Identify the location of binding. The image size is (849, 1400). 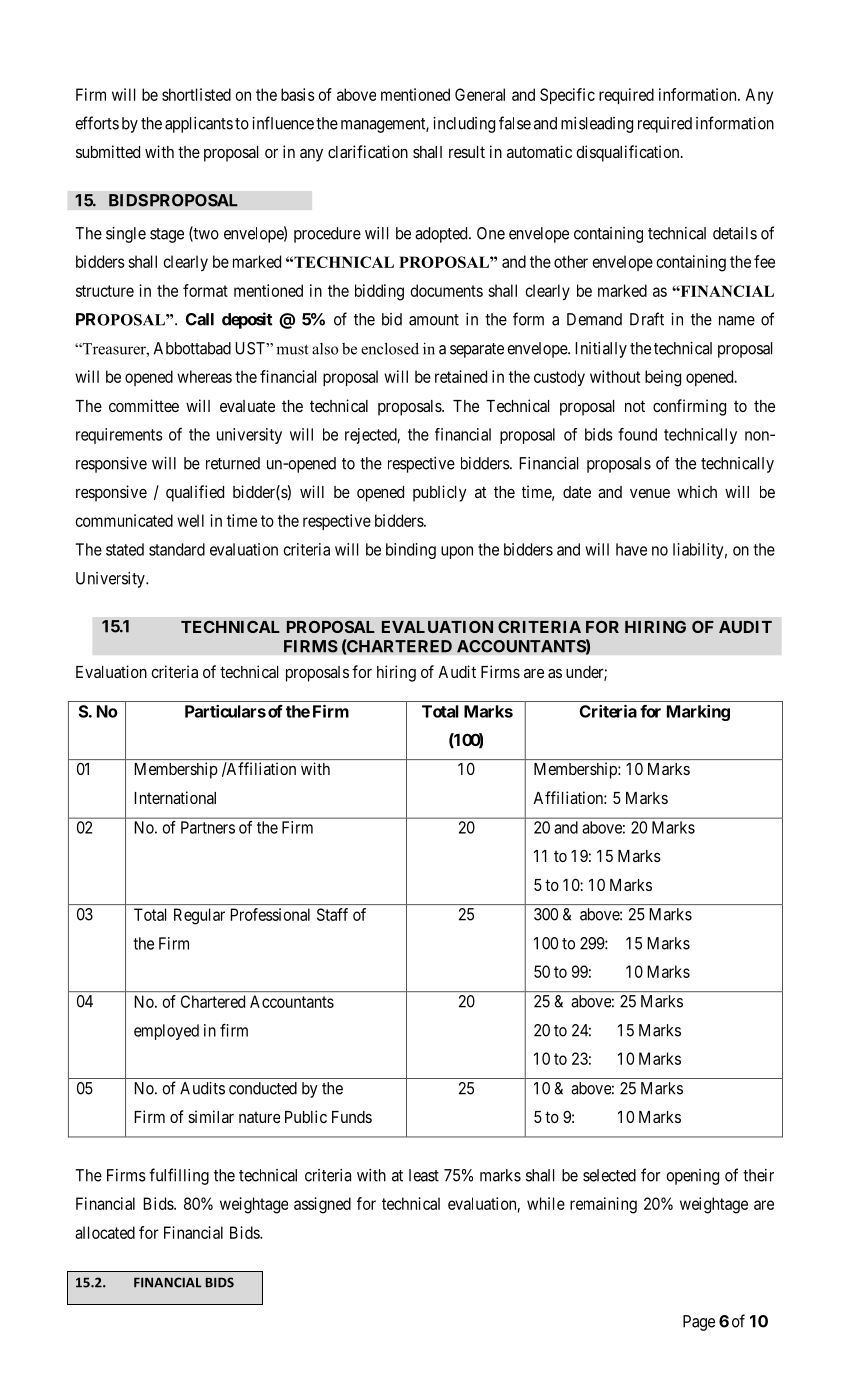
(411, 551).
